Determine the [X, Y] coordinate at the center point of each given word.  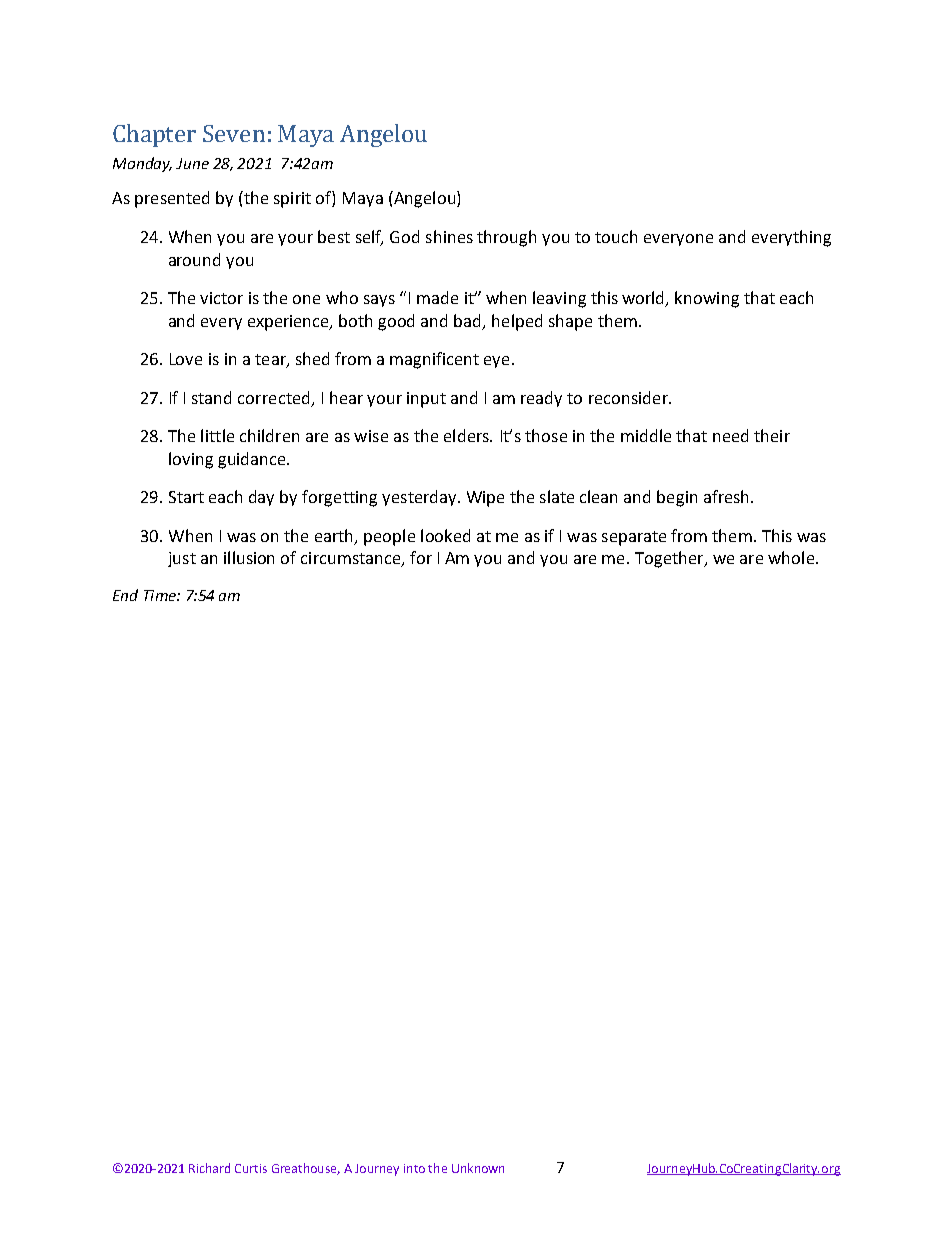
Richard [209, 1168]
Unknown [478, 1168]
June [192, 163]
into [414, 1168]
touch [616, 236]
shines [449, 236]
